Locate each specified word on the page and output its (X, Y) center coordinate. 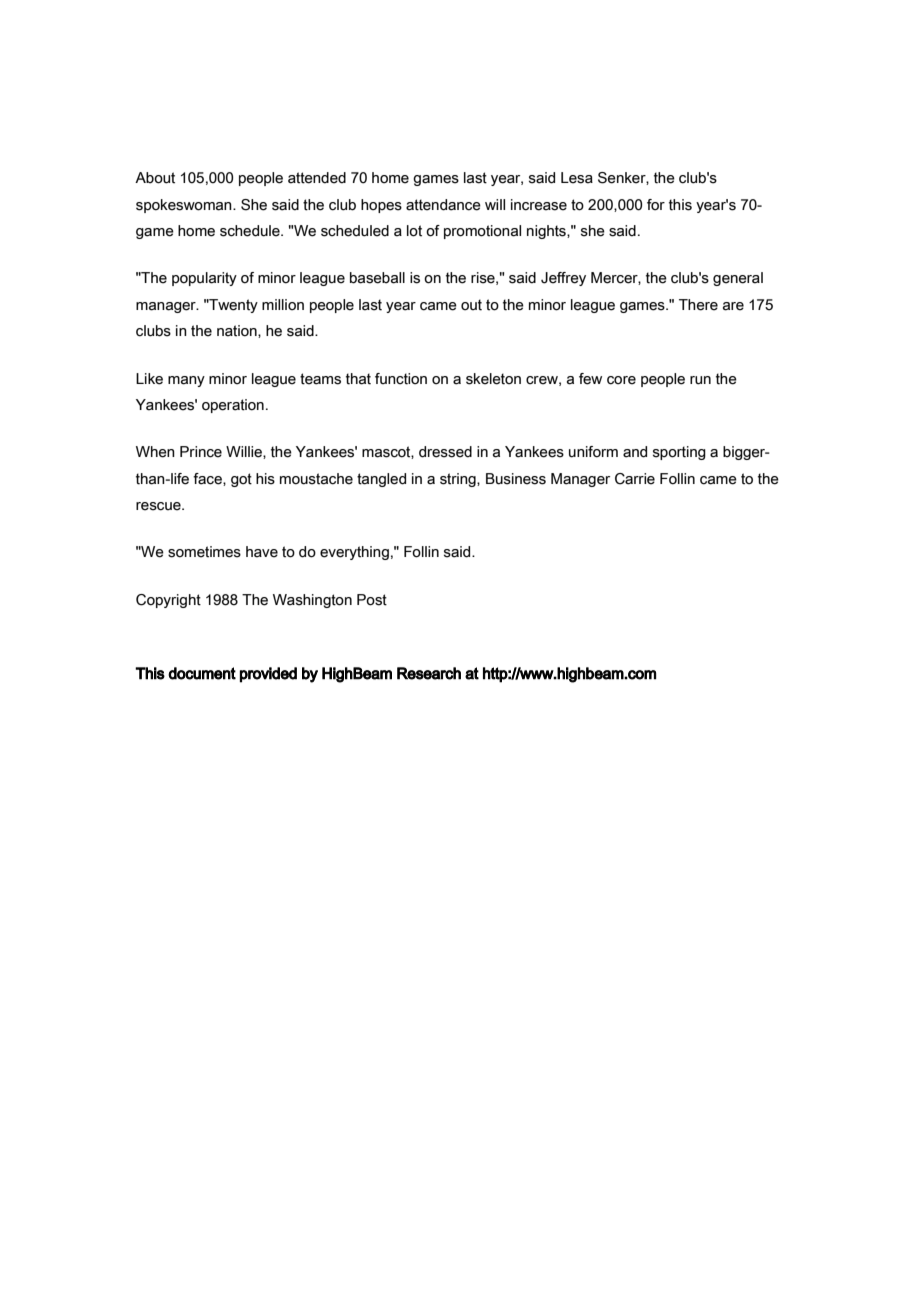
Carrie (635, 479)
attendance (443, 205)
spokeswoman (185, 206)
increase (539, 205)
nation (238, 331)
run (700, 380)
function (401, 379)
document (202, 673)
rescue (159, 506)
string (459, 480)
